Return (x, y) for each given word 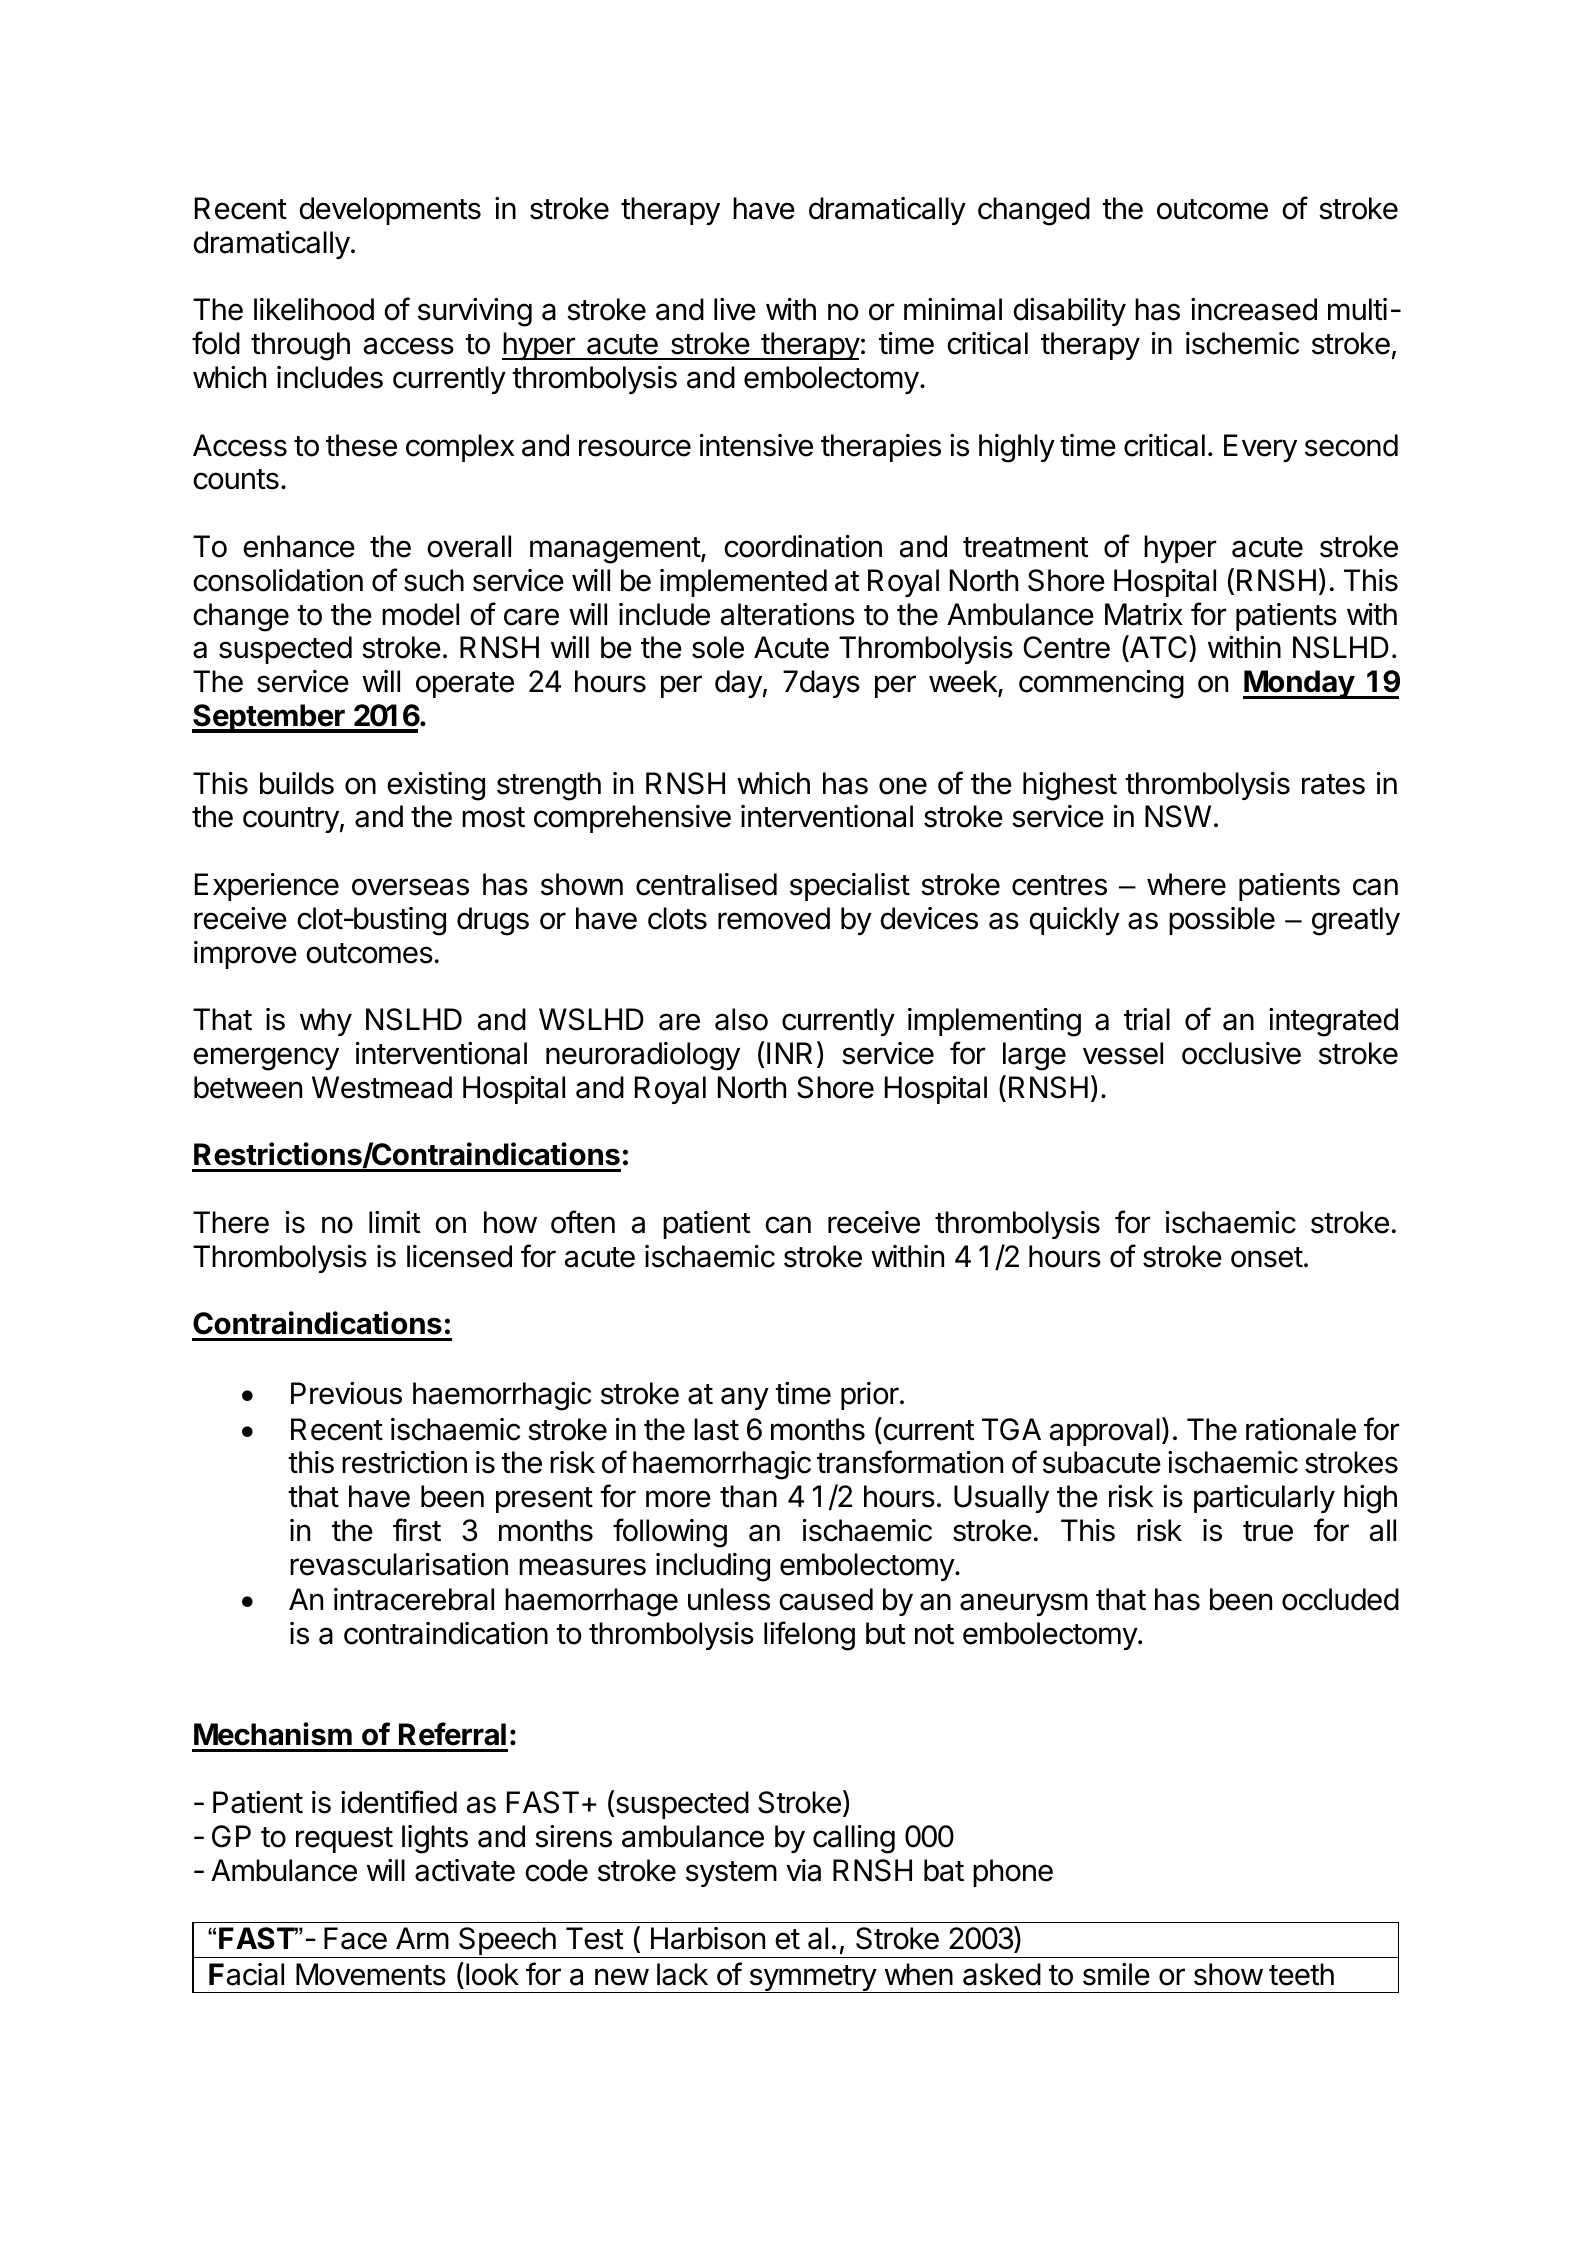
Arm (422, 1938)
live (735, 309)
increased (1254, 309)
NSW (1178, 816)
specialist (850, 887)
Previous (346, 1393)
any (745, 1398)
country (291, 820)
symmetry (812, 1979)
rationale (1301, 1429)
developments (390, 211)
